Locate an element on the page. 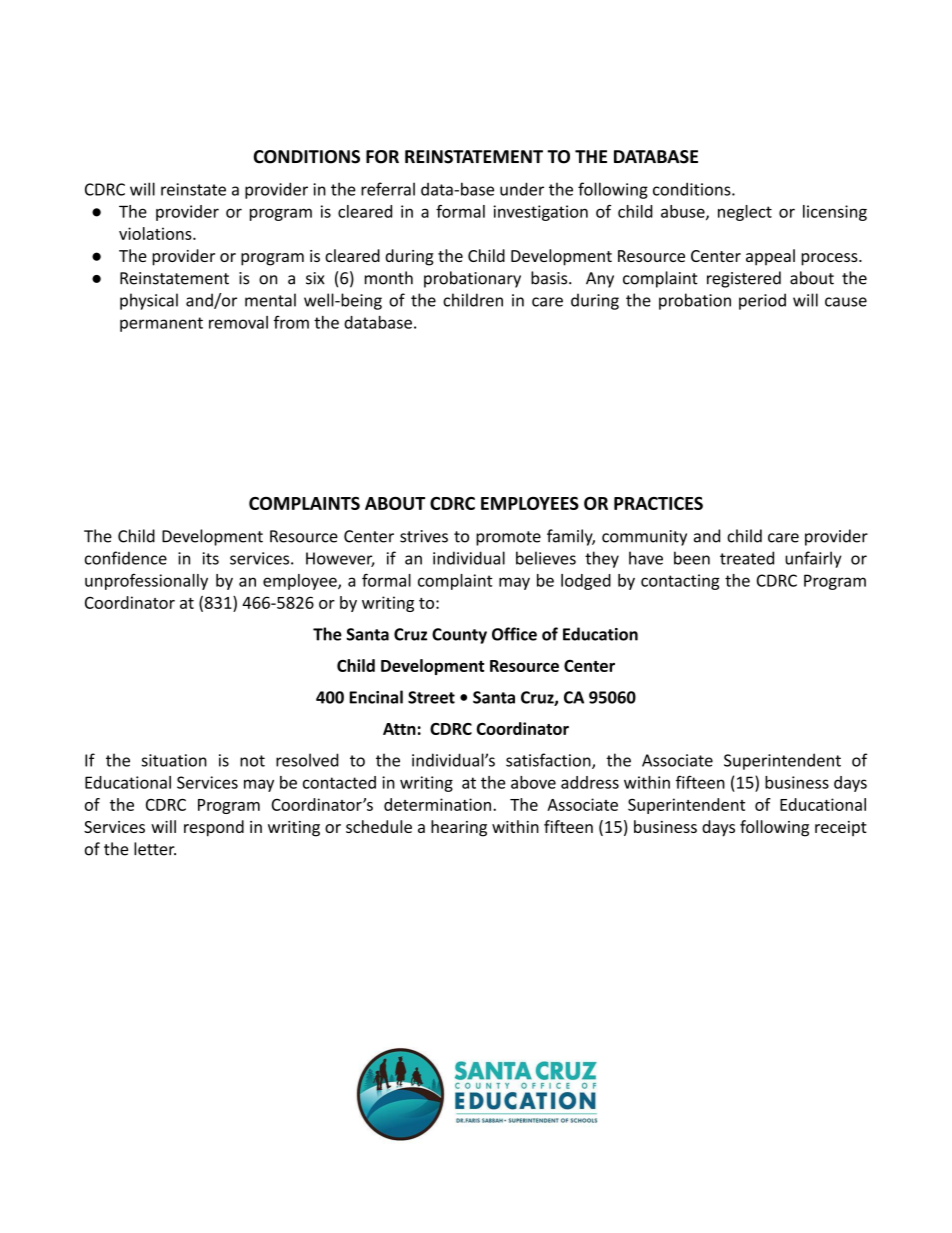 The width and height of the document is (952, 1233). PRACTICES is located at coordinates (658, 503).
